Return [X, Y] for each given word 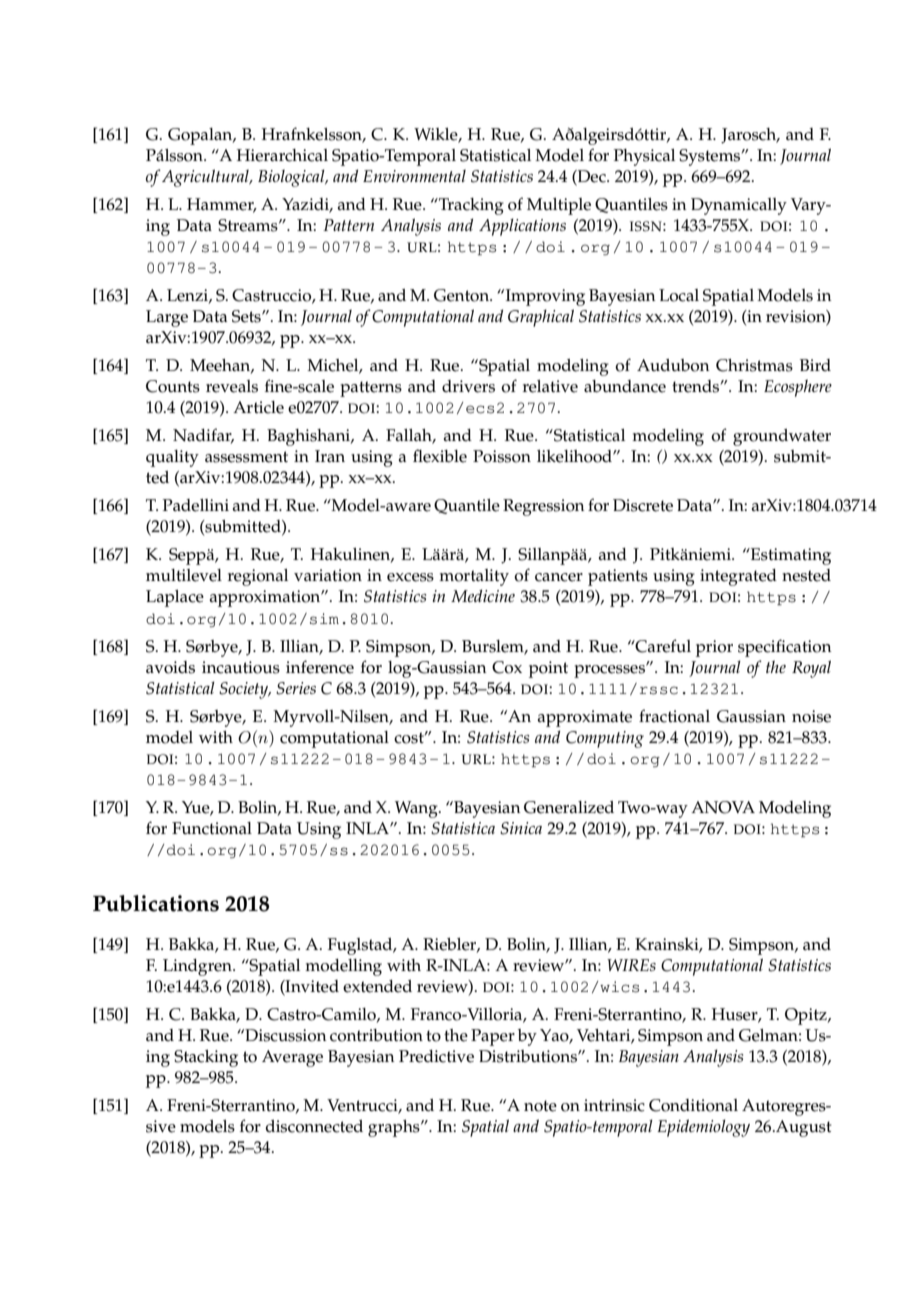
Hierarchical [282, 155]
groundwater [782, 437]
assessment [246, 457]
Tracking [470, 206]
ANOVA [723, 807]
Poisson [502, 456]
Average [292, 1058]
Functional [212, 828]
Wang [417, 809]
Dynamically [739, 206]
